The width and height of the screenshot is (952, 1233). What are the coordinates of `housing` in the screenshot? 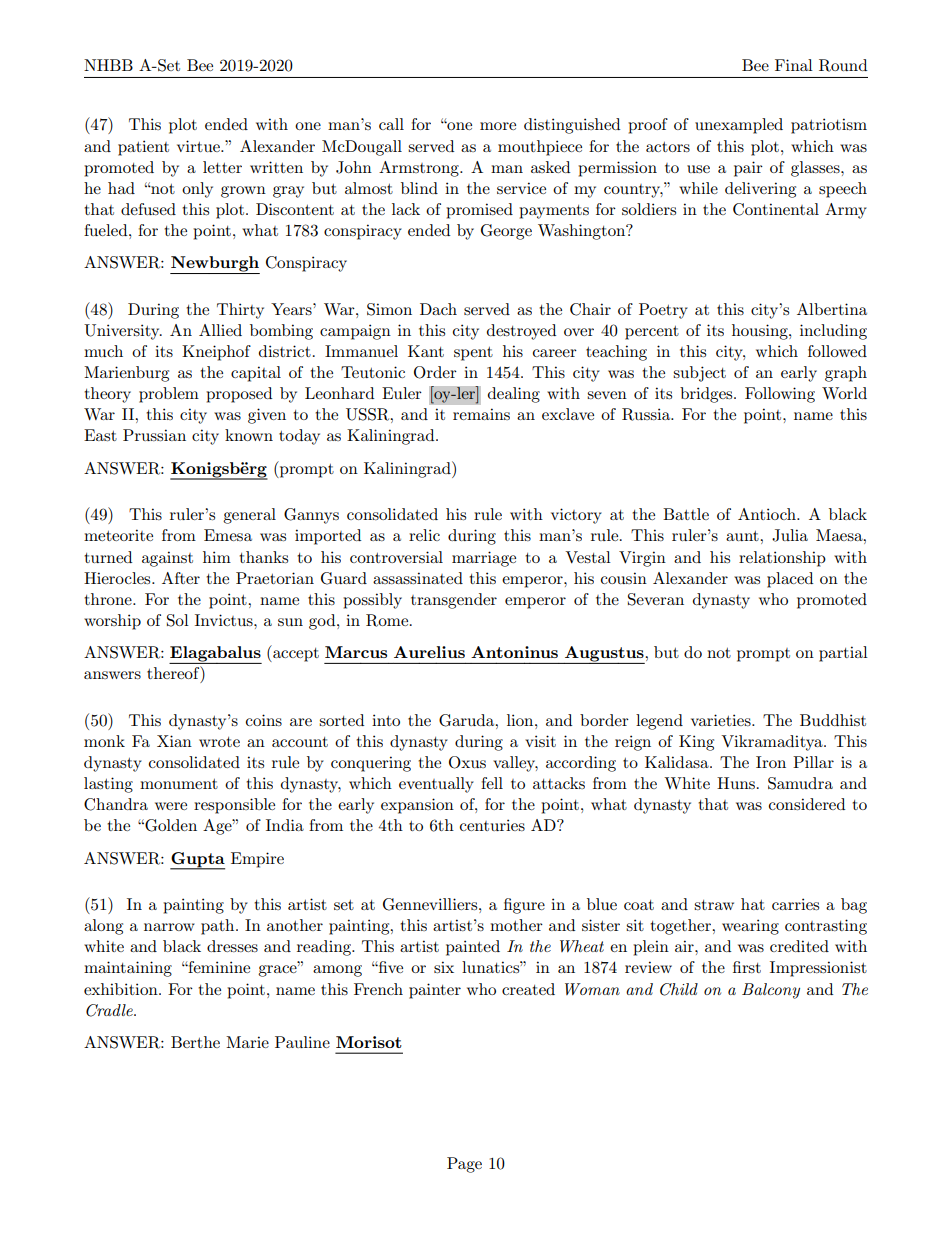 It's located at (761, 332).
